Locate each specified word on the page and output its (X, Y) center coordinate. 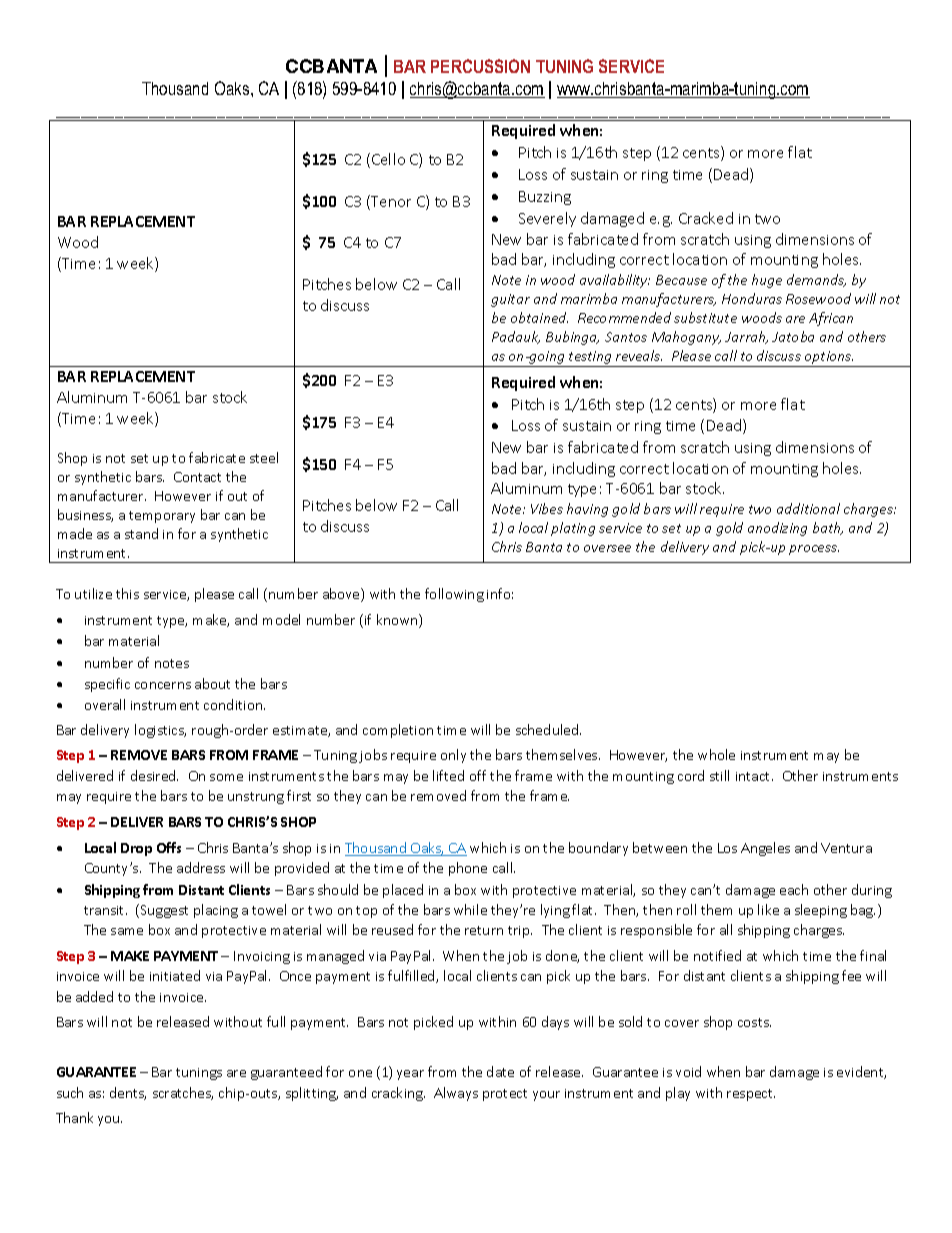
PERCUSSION (480, 66)
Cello (388, 159)
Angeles (765, 849)
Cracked (706, 218)
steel (264, 457)
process (814, 550)
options (828, 359)
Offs (169, 847)
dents (128, 1093)
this (127, 593)
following (454, 595)
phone (468, 869)
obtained (539, 317)
